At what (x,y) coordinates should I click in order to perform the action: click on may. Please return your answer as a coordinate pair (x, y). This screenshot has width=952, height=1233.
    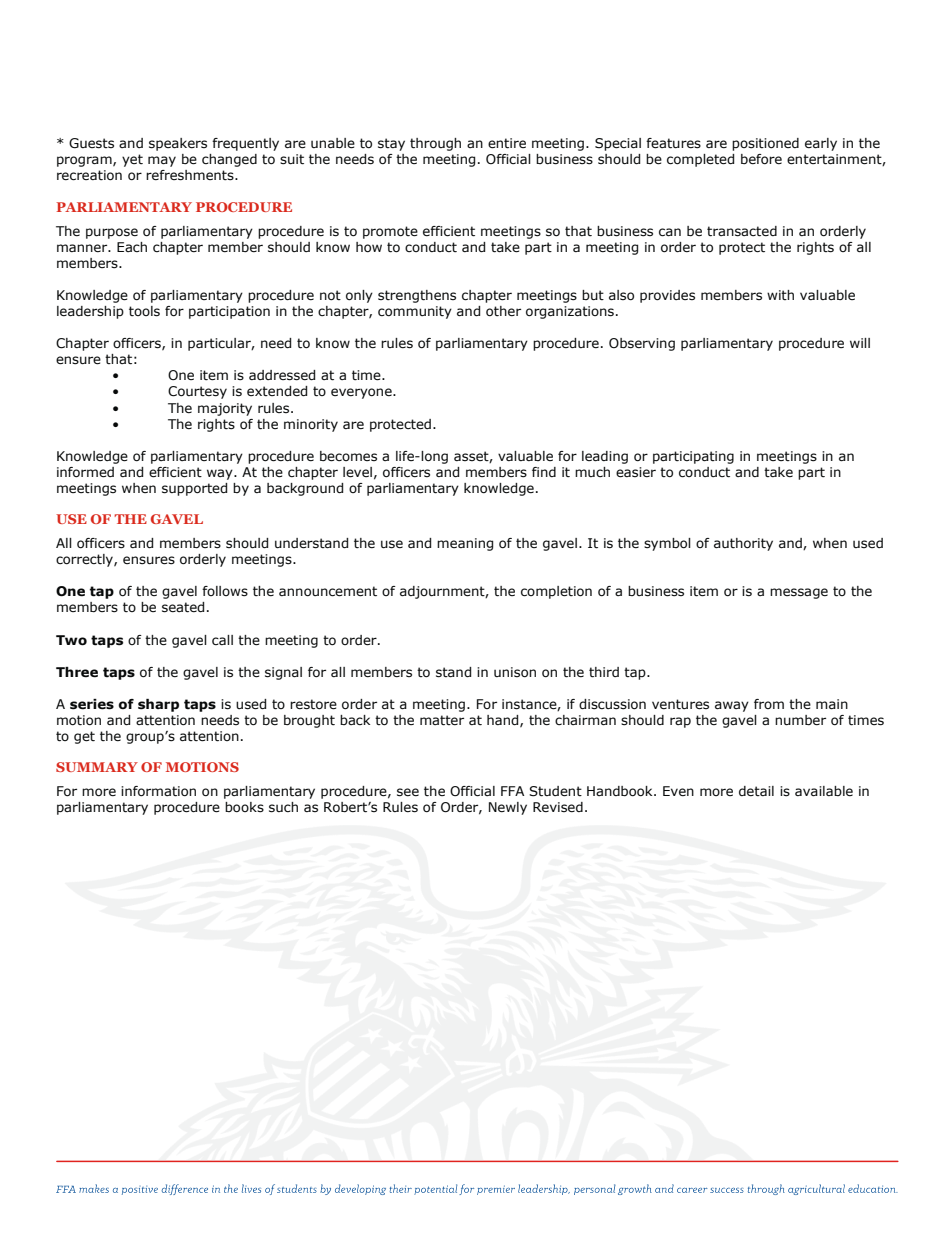
    Looking at the image, I should click on (162, 161).
